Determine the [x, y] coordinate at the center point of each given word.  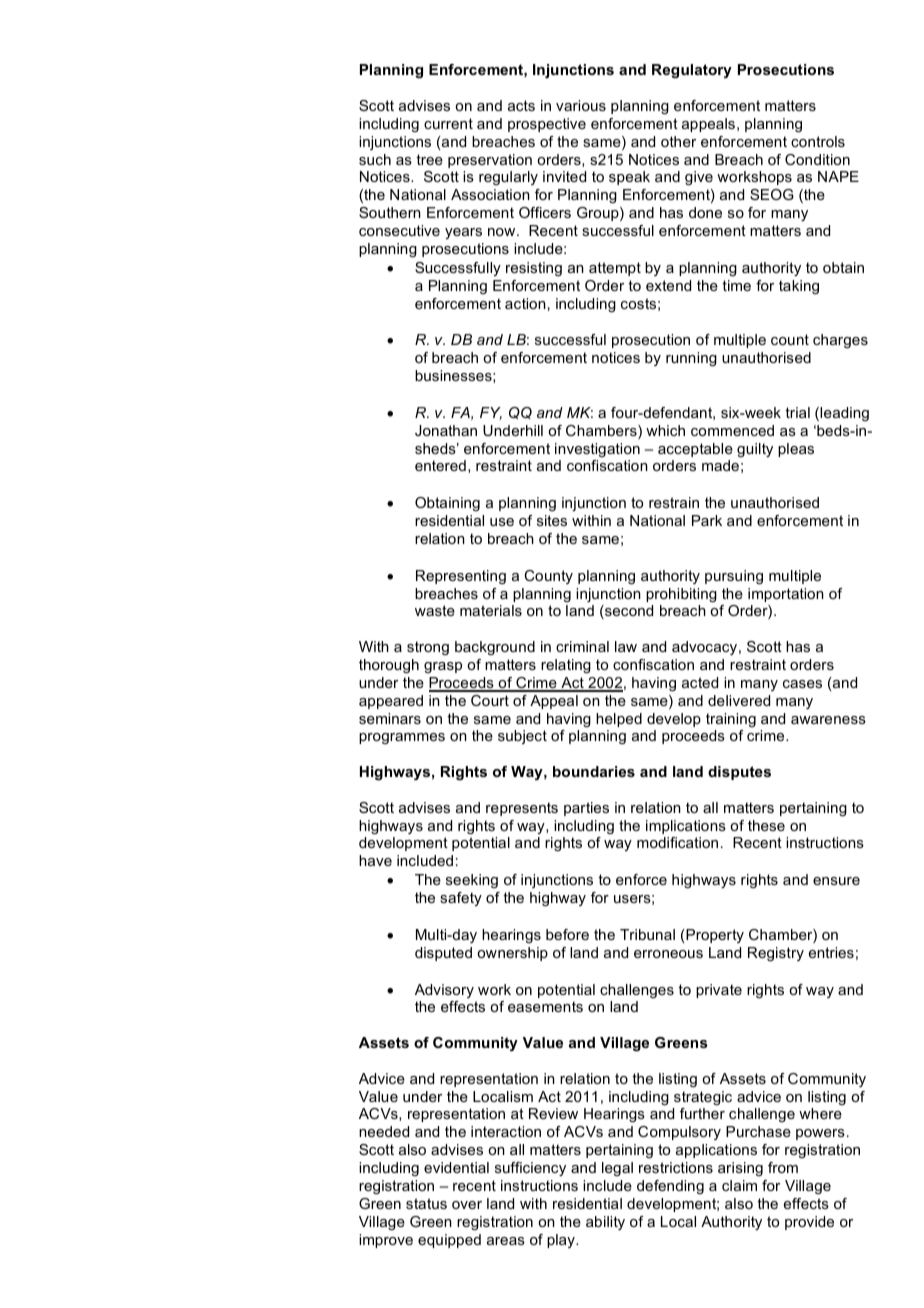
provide [809, 1223]
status [426, 1203]
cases [802, 684]
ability [605, 1223]
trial [797, 412]
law [626, 646]
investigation [597, 450]
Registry [776, 954]
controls [818, 141]
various [581, 105]
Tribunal [647, 934]
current [448, 123]
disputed [443, 954]
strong [428, 648]
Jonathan [446, 430]
